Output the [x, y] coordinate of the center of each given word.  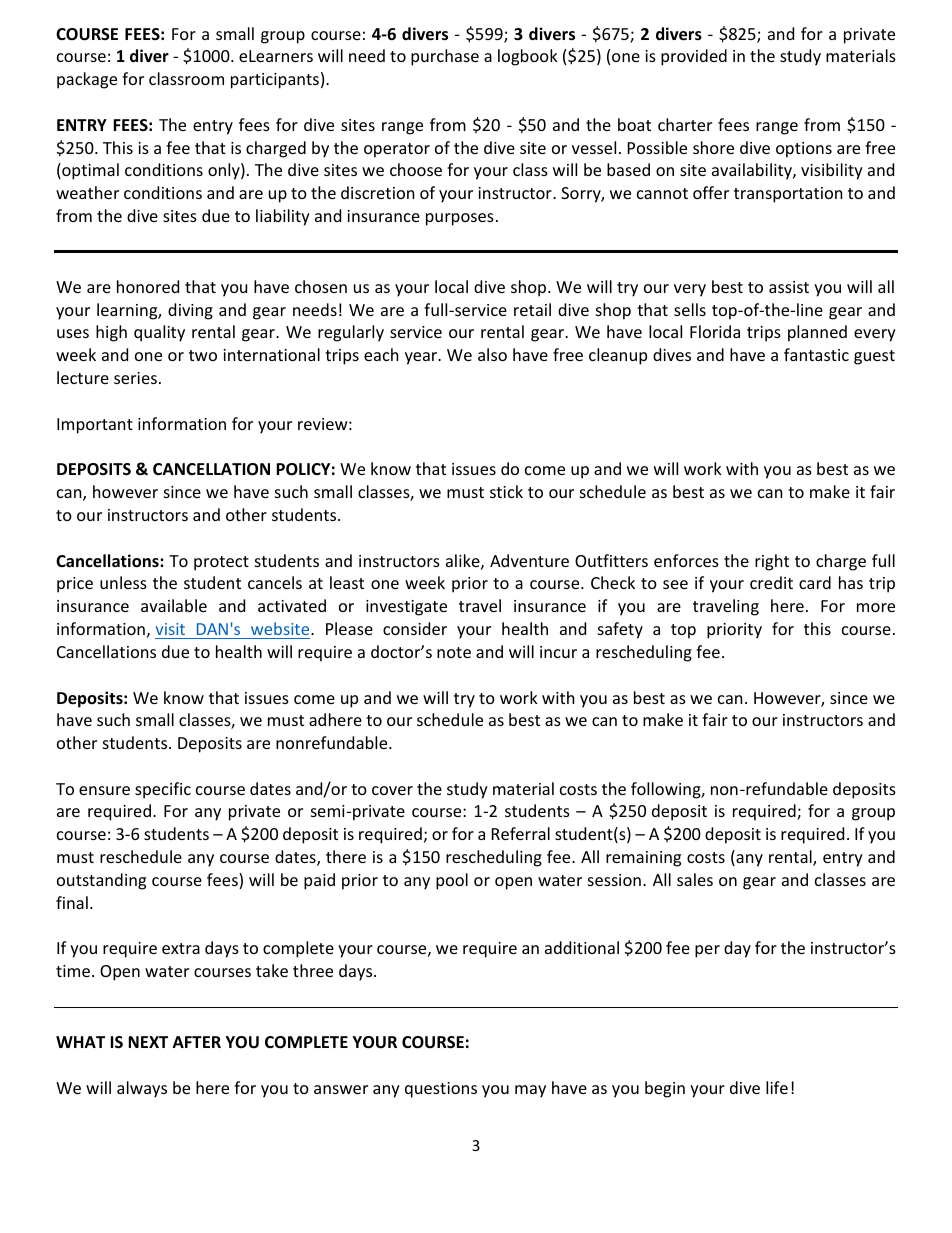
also [492, 354]
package [87, 80]
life [777, 1087]
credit [771, 582]
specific [163, 790]
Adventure [529, 560]
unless [123, 582]
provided [694, 57]
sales [695, 879]
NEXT [148, 1042]
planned [817, 333]
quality [159, 333]
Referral [521, 833]
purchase [445, 57]
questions [441, 1090]
